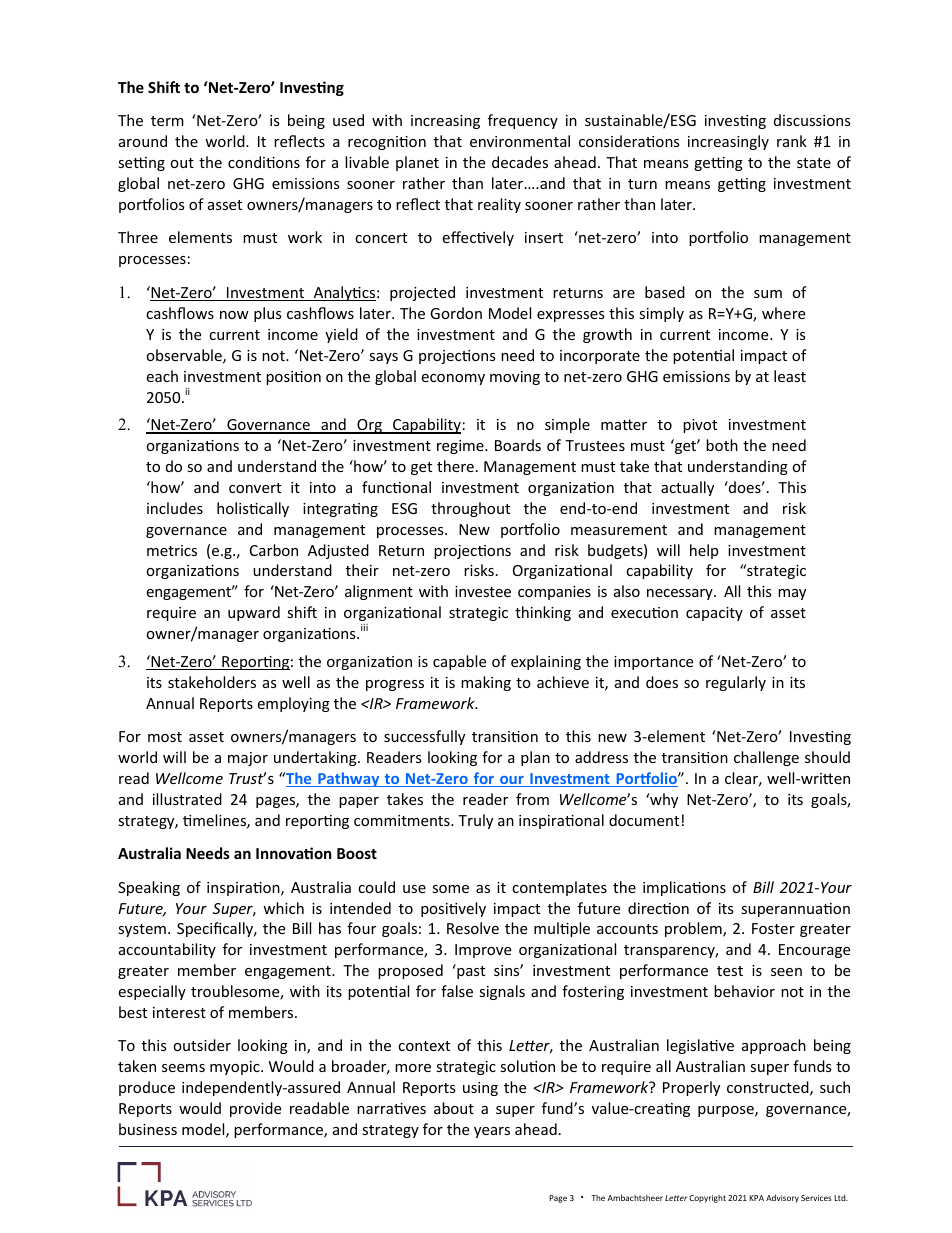  Describe the element at coordinates (254, 613) in the screenshot. I see `upward` at that location.
